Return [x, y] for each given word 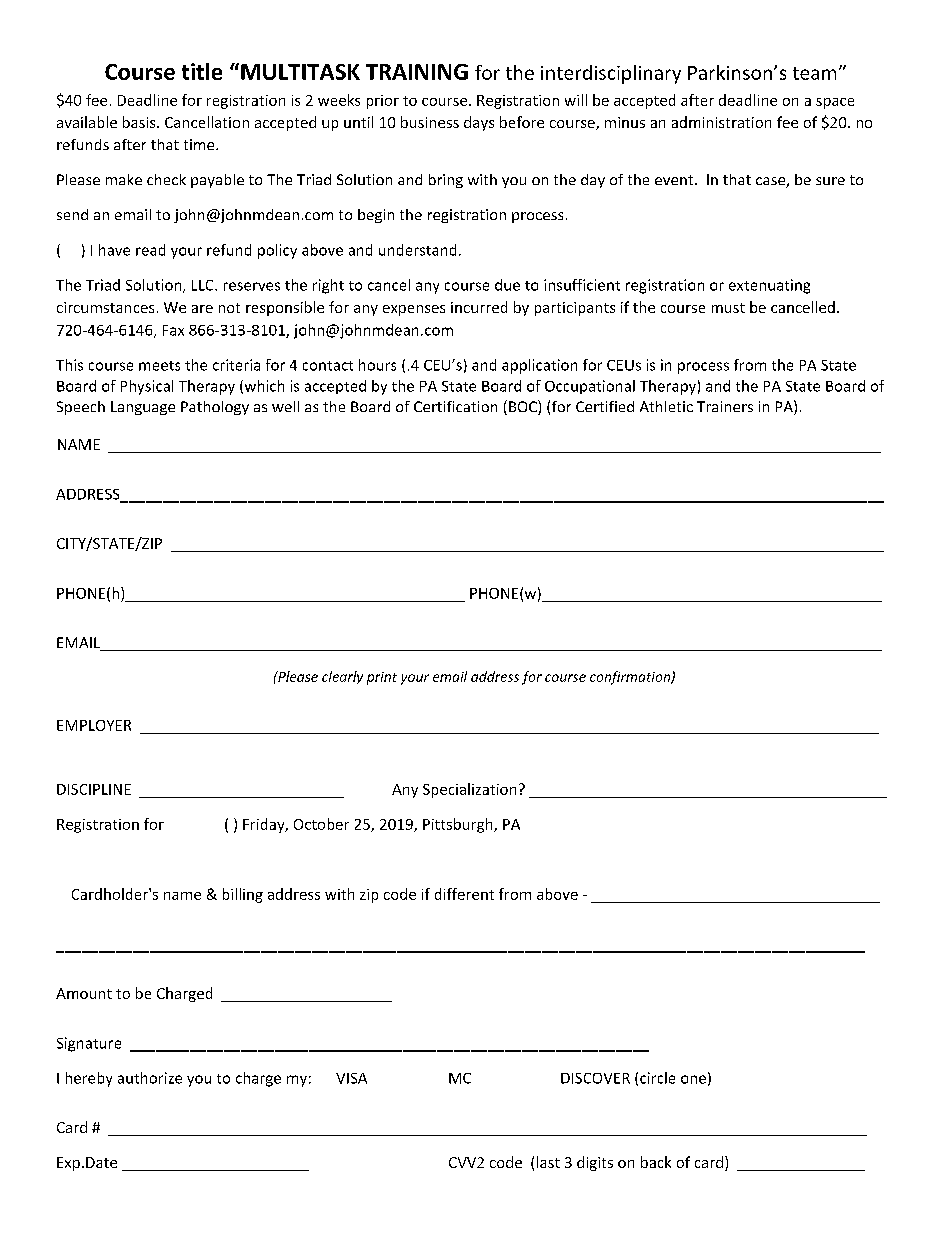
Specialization [469, 790]
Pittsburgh [459, 825]
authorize [150, 1078]
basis [140, 122]
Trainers [725, 406]
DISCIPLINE [94, 789]
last [548, 1162]
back [656, 1162]
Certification [455, 406]
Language [143, 408]
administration [721, 122]
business [430, 122]
